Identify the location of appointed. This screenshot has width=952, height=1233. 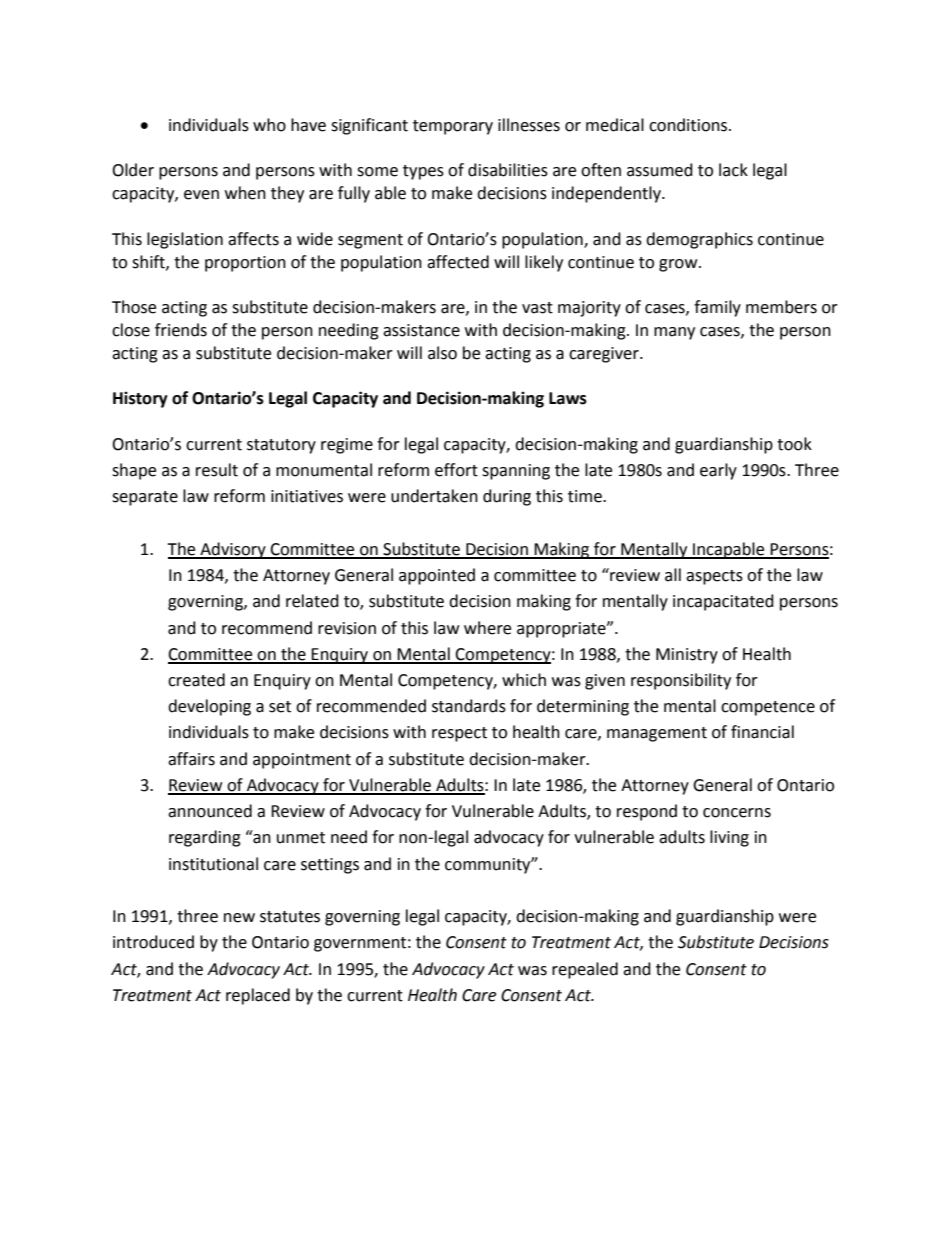
(437, 576).
